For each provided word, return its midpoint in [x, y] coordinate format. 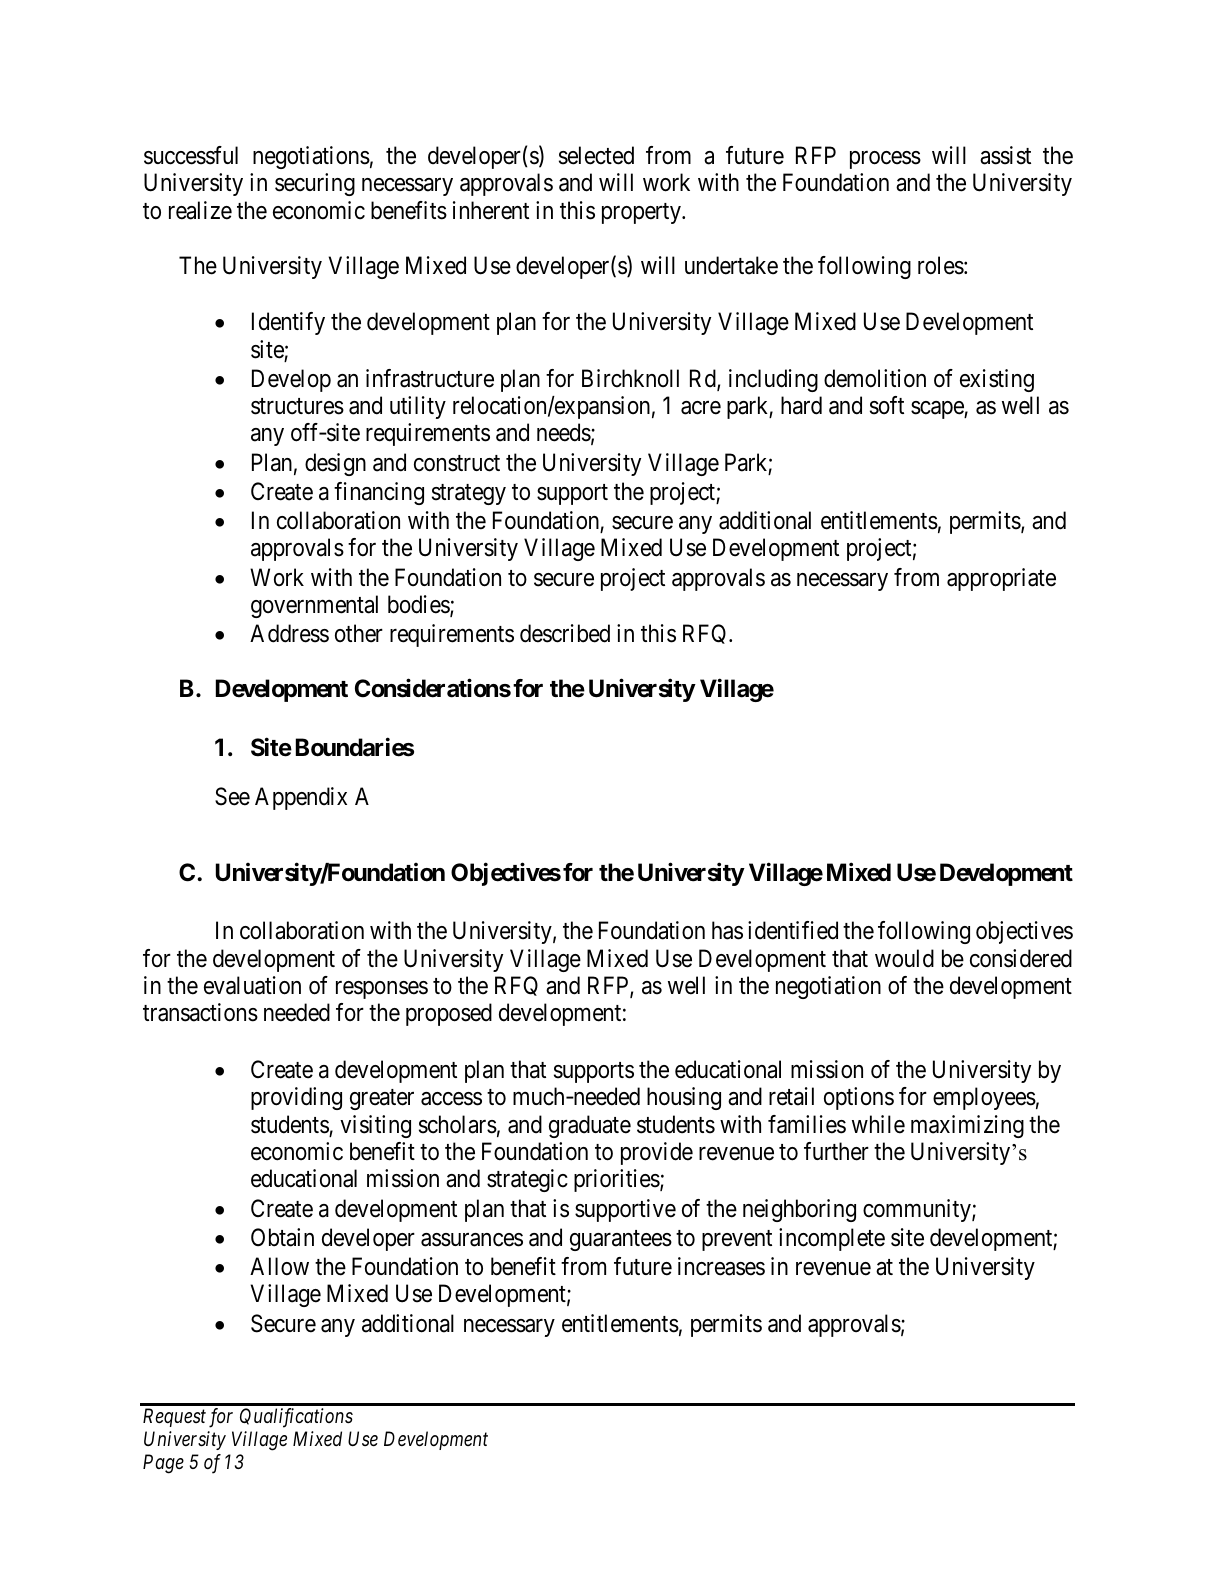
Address [289, 633]
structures [297, 406]
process [885, 160]
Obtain [282, 1237]
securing [315, 184]
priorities [617, 1180]
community [918, 1210]
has [727, 930]
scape [938, 410]
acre [701, 408]
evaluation [252, 985]
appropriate [1001, 579]
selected [596, 155]
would [904, 958]
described [565, 633]
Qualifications [296, 1418]
